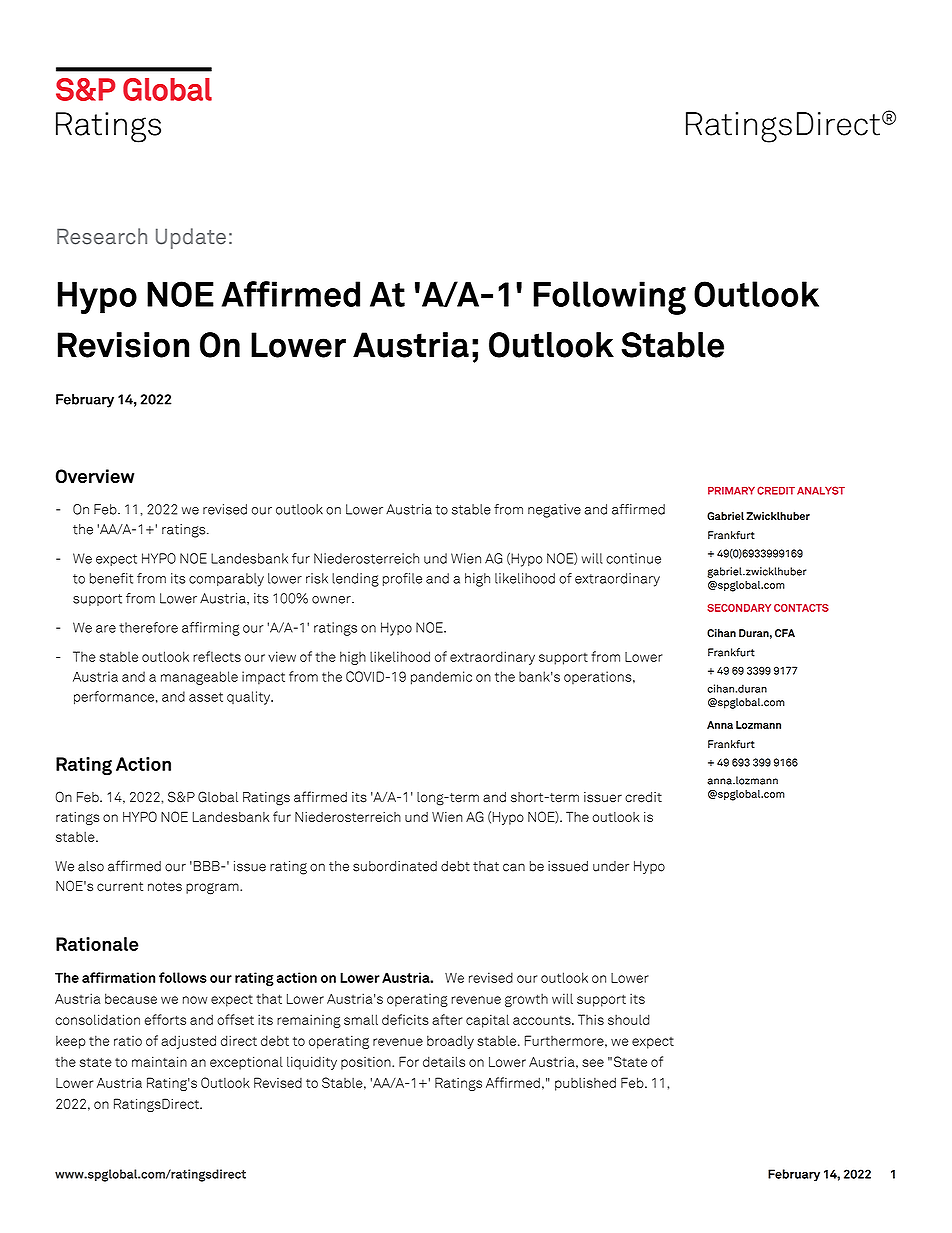 Image resolution: width=952 pixels, height=1233 pixels. I want to click on details, so click(444, 1061).
